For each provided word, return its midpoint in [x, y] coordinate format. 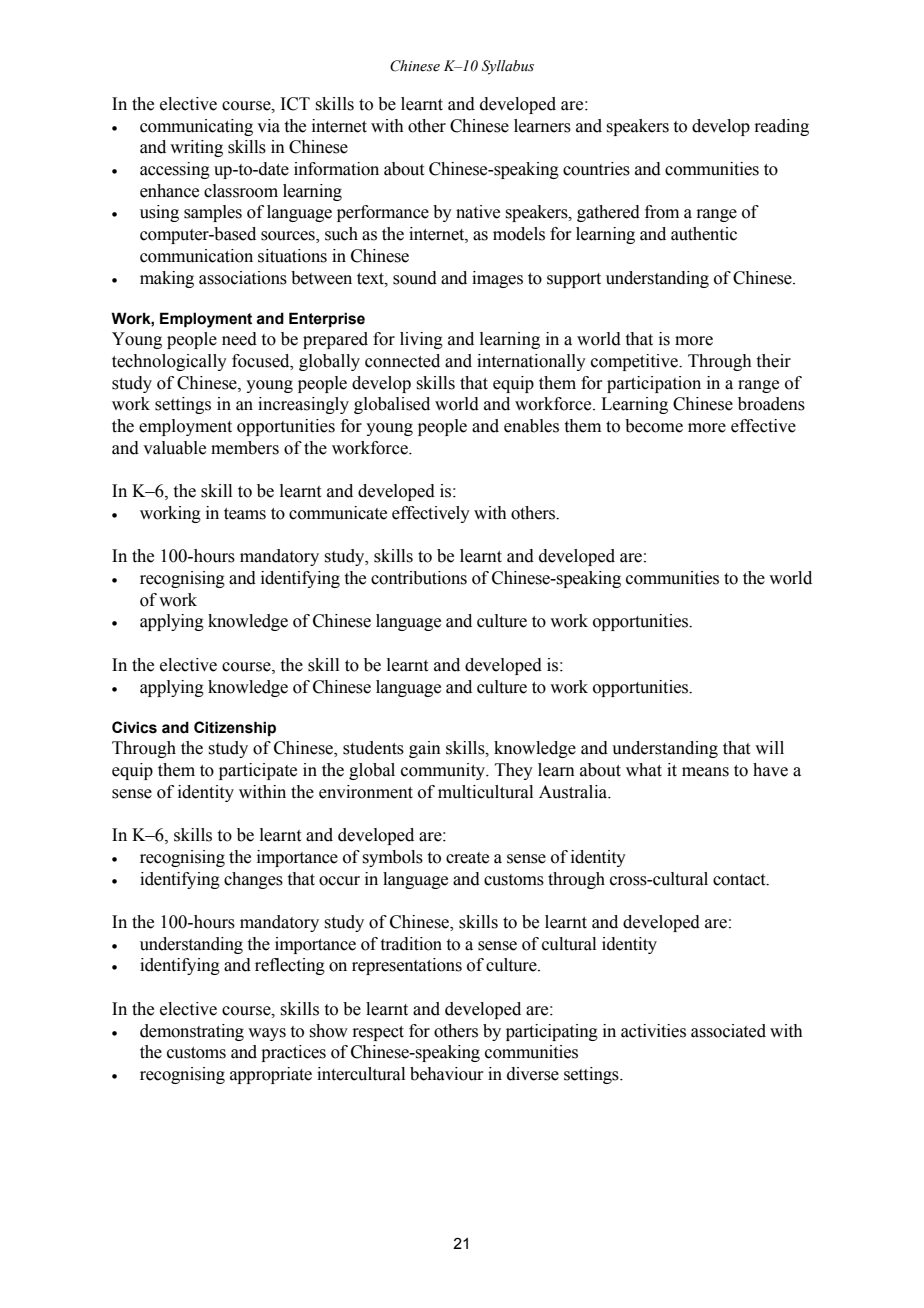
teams [245, 514]
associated [728, 1031]
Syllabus [508, 67]
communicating [196, 127]
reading [781, 127]
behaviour [447, 1074]
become [654, 426]
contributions [419, 578]
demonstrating [192, 1032]
